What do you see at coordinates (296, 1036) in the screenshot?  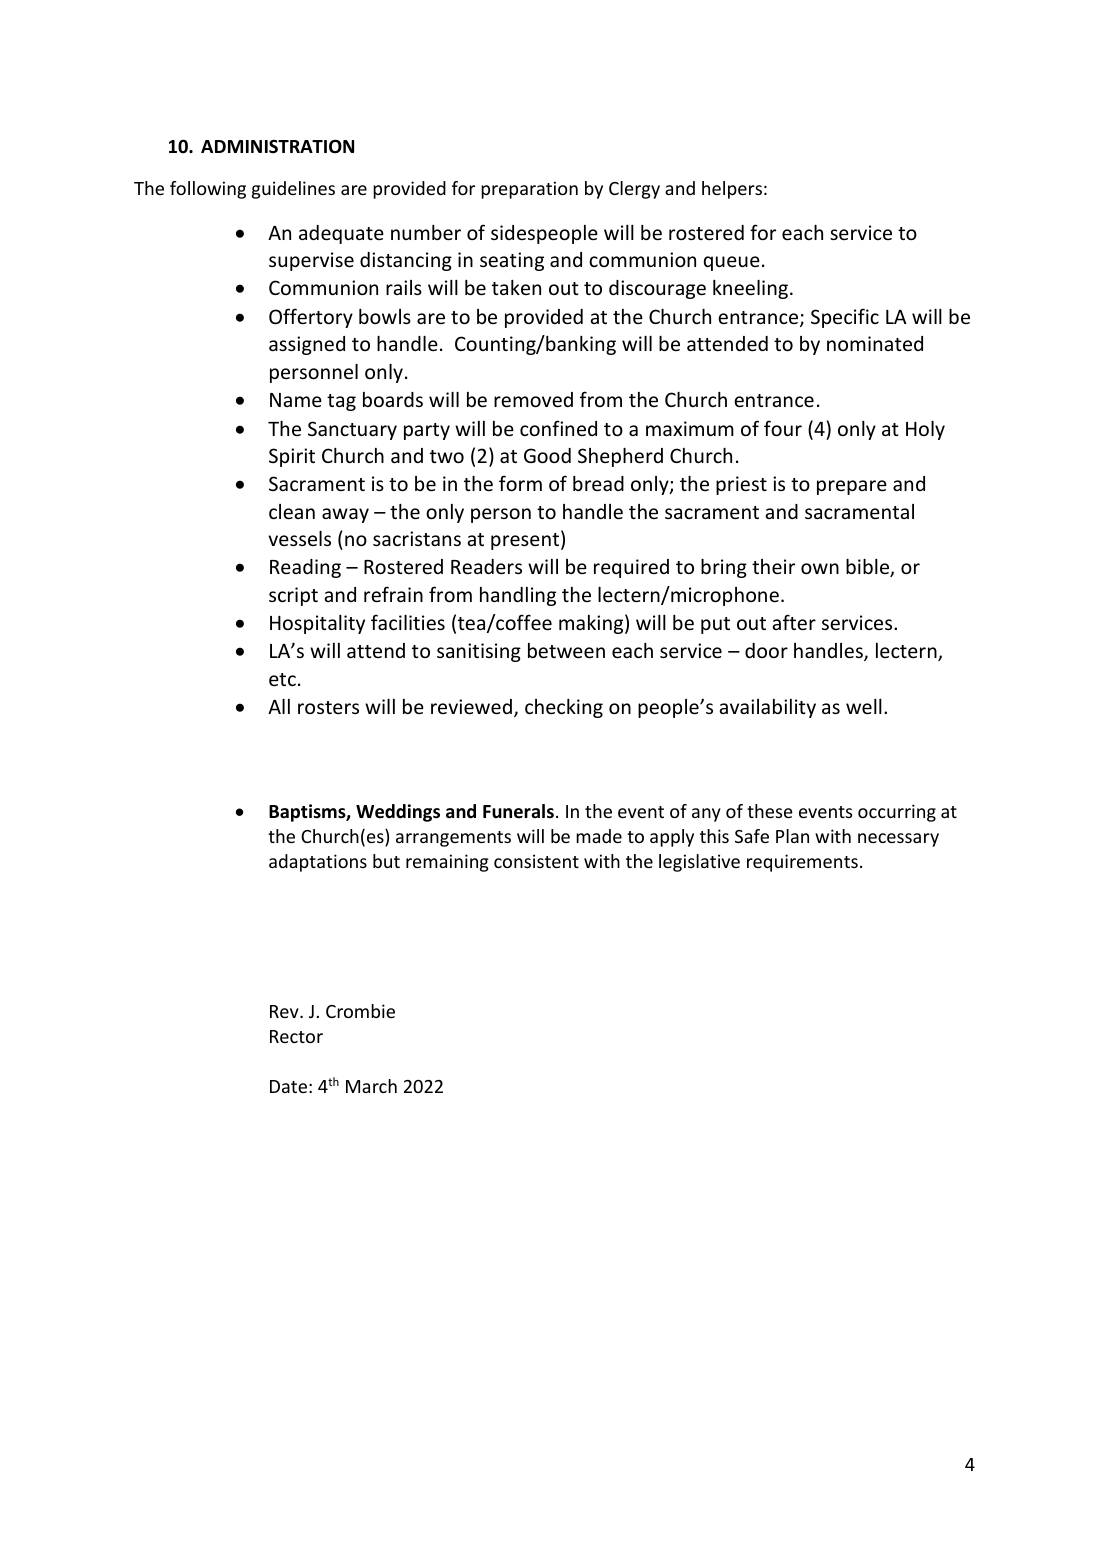 I see `Rector` at bounding box center [296, 1036].
